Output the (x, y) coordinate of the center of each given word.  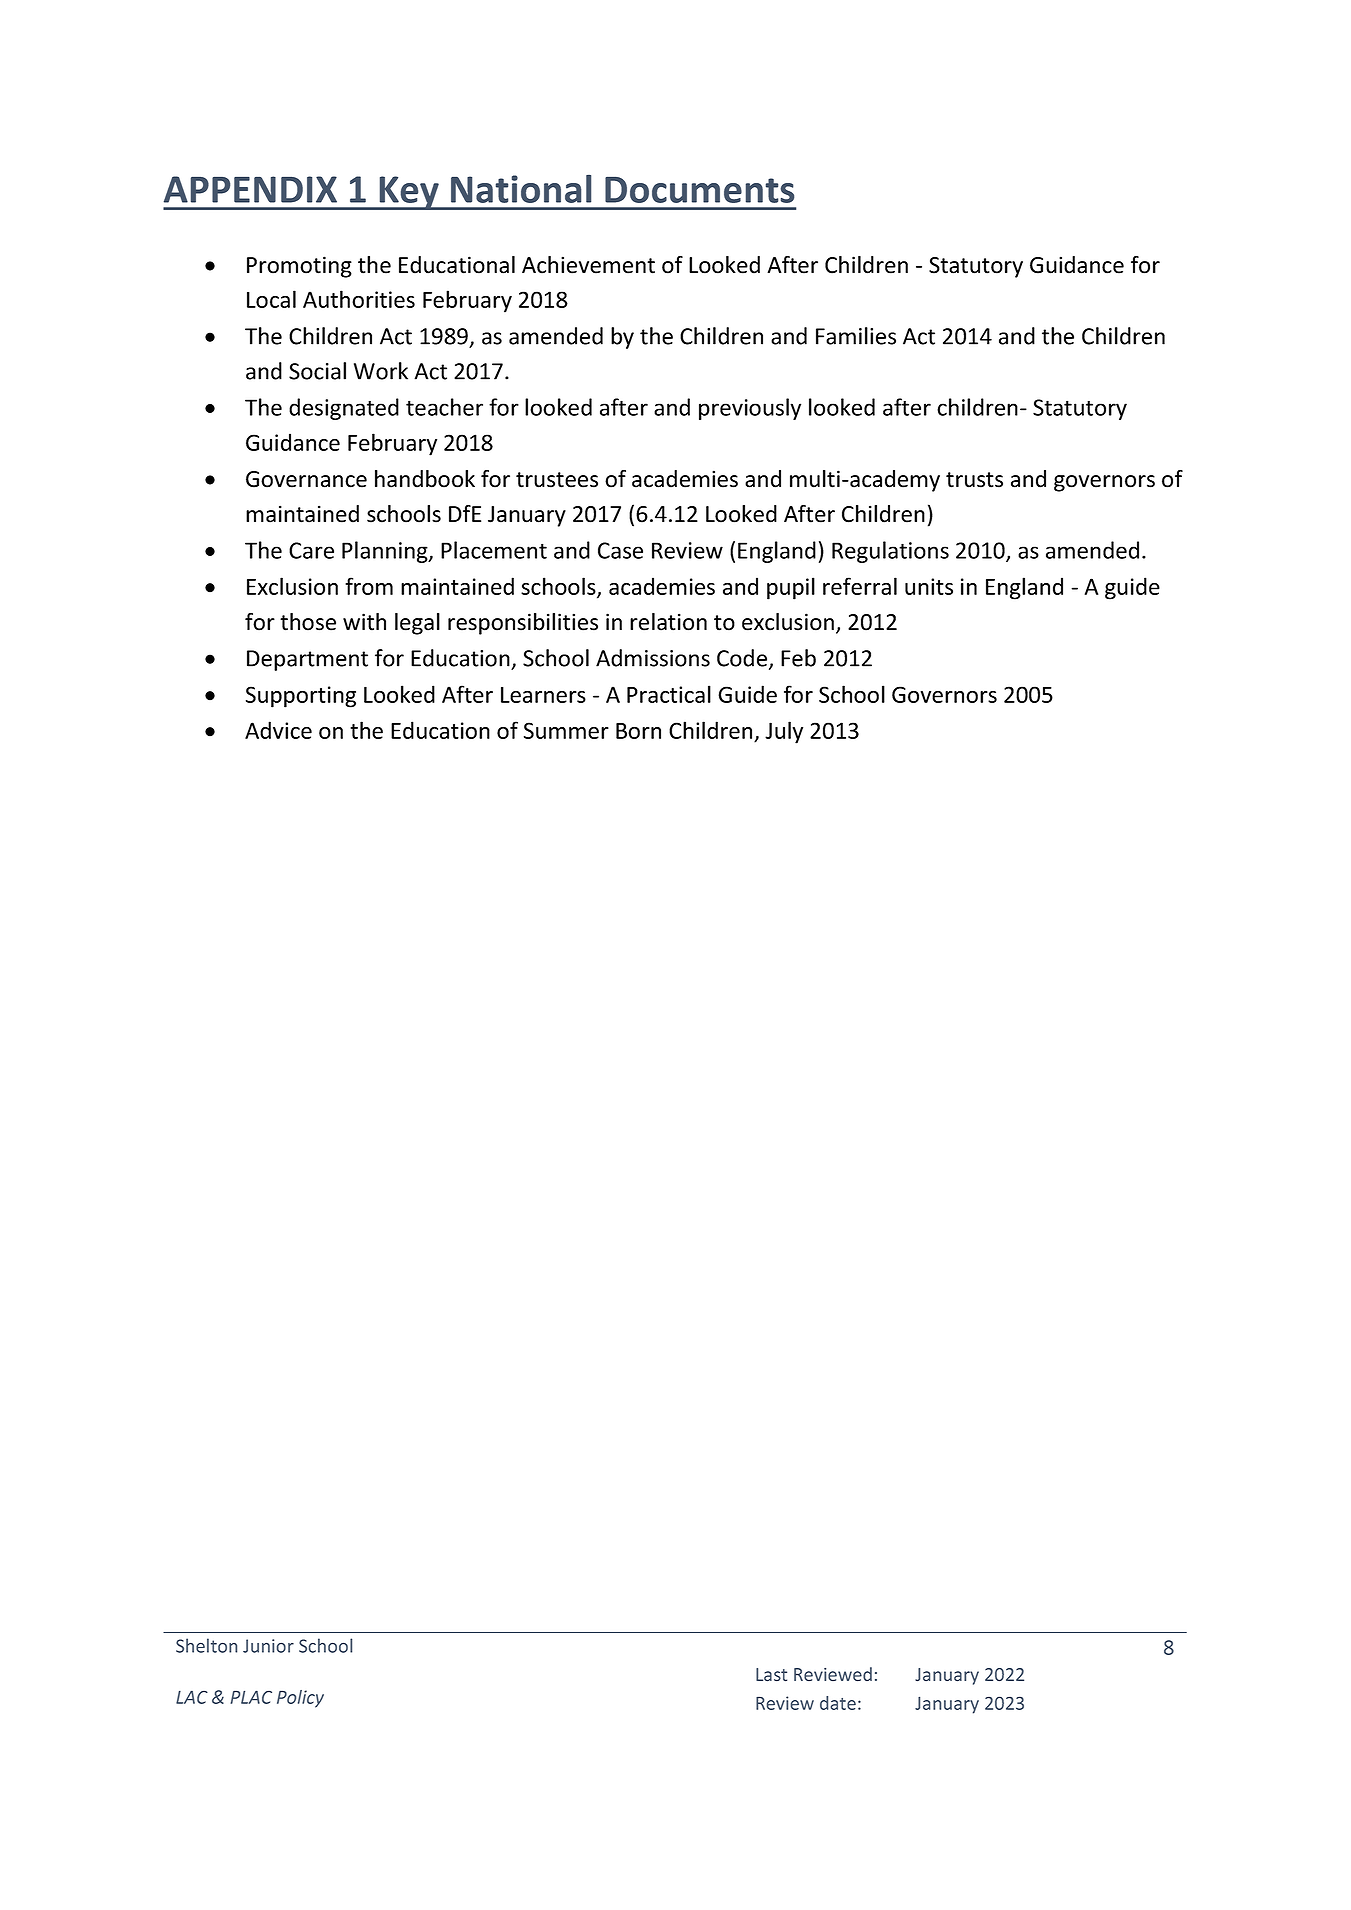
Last (771, 1674)
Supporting (301, 697)
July (784, 732)
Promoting (299, 267)
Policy (300, 1699)
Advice (278, 730)
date (838, 1703)
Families (856, 336)
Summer (566, 730)
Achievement (588, 265)
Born (638, 731)
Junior (268, 1646)
